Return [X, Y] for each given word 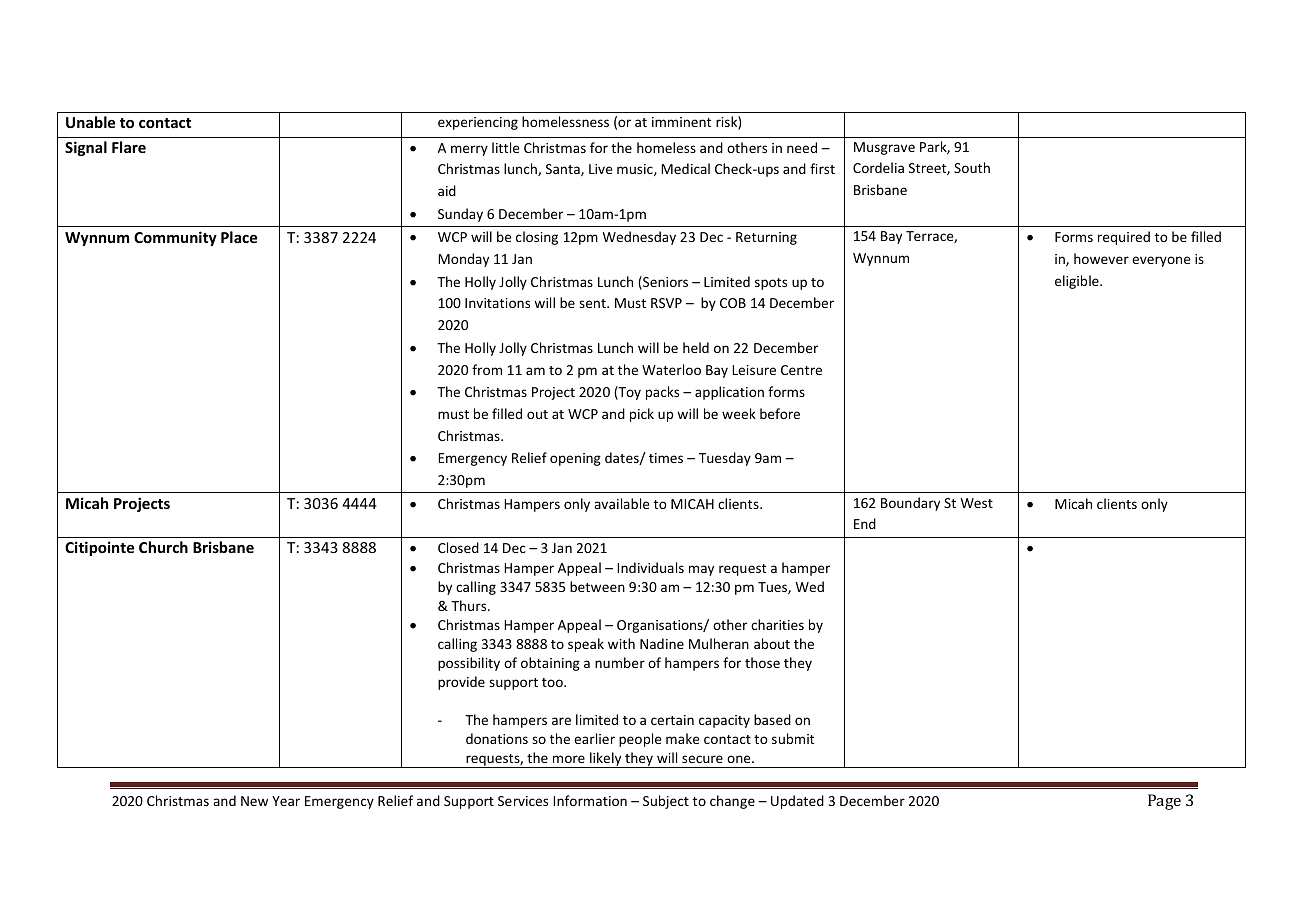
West [977, 503]
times [666, 458]
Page [1164, 802]
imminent [681, 122]
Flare [129, 147]
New [254, 801]
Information [590, 800]
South [972, 167]
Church [163, 547]
